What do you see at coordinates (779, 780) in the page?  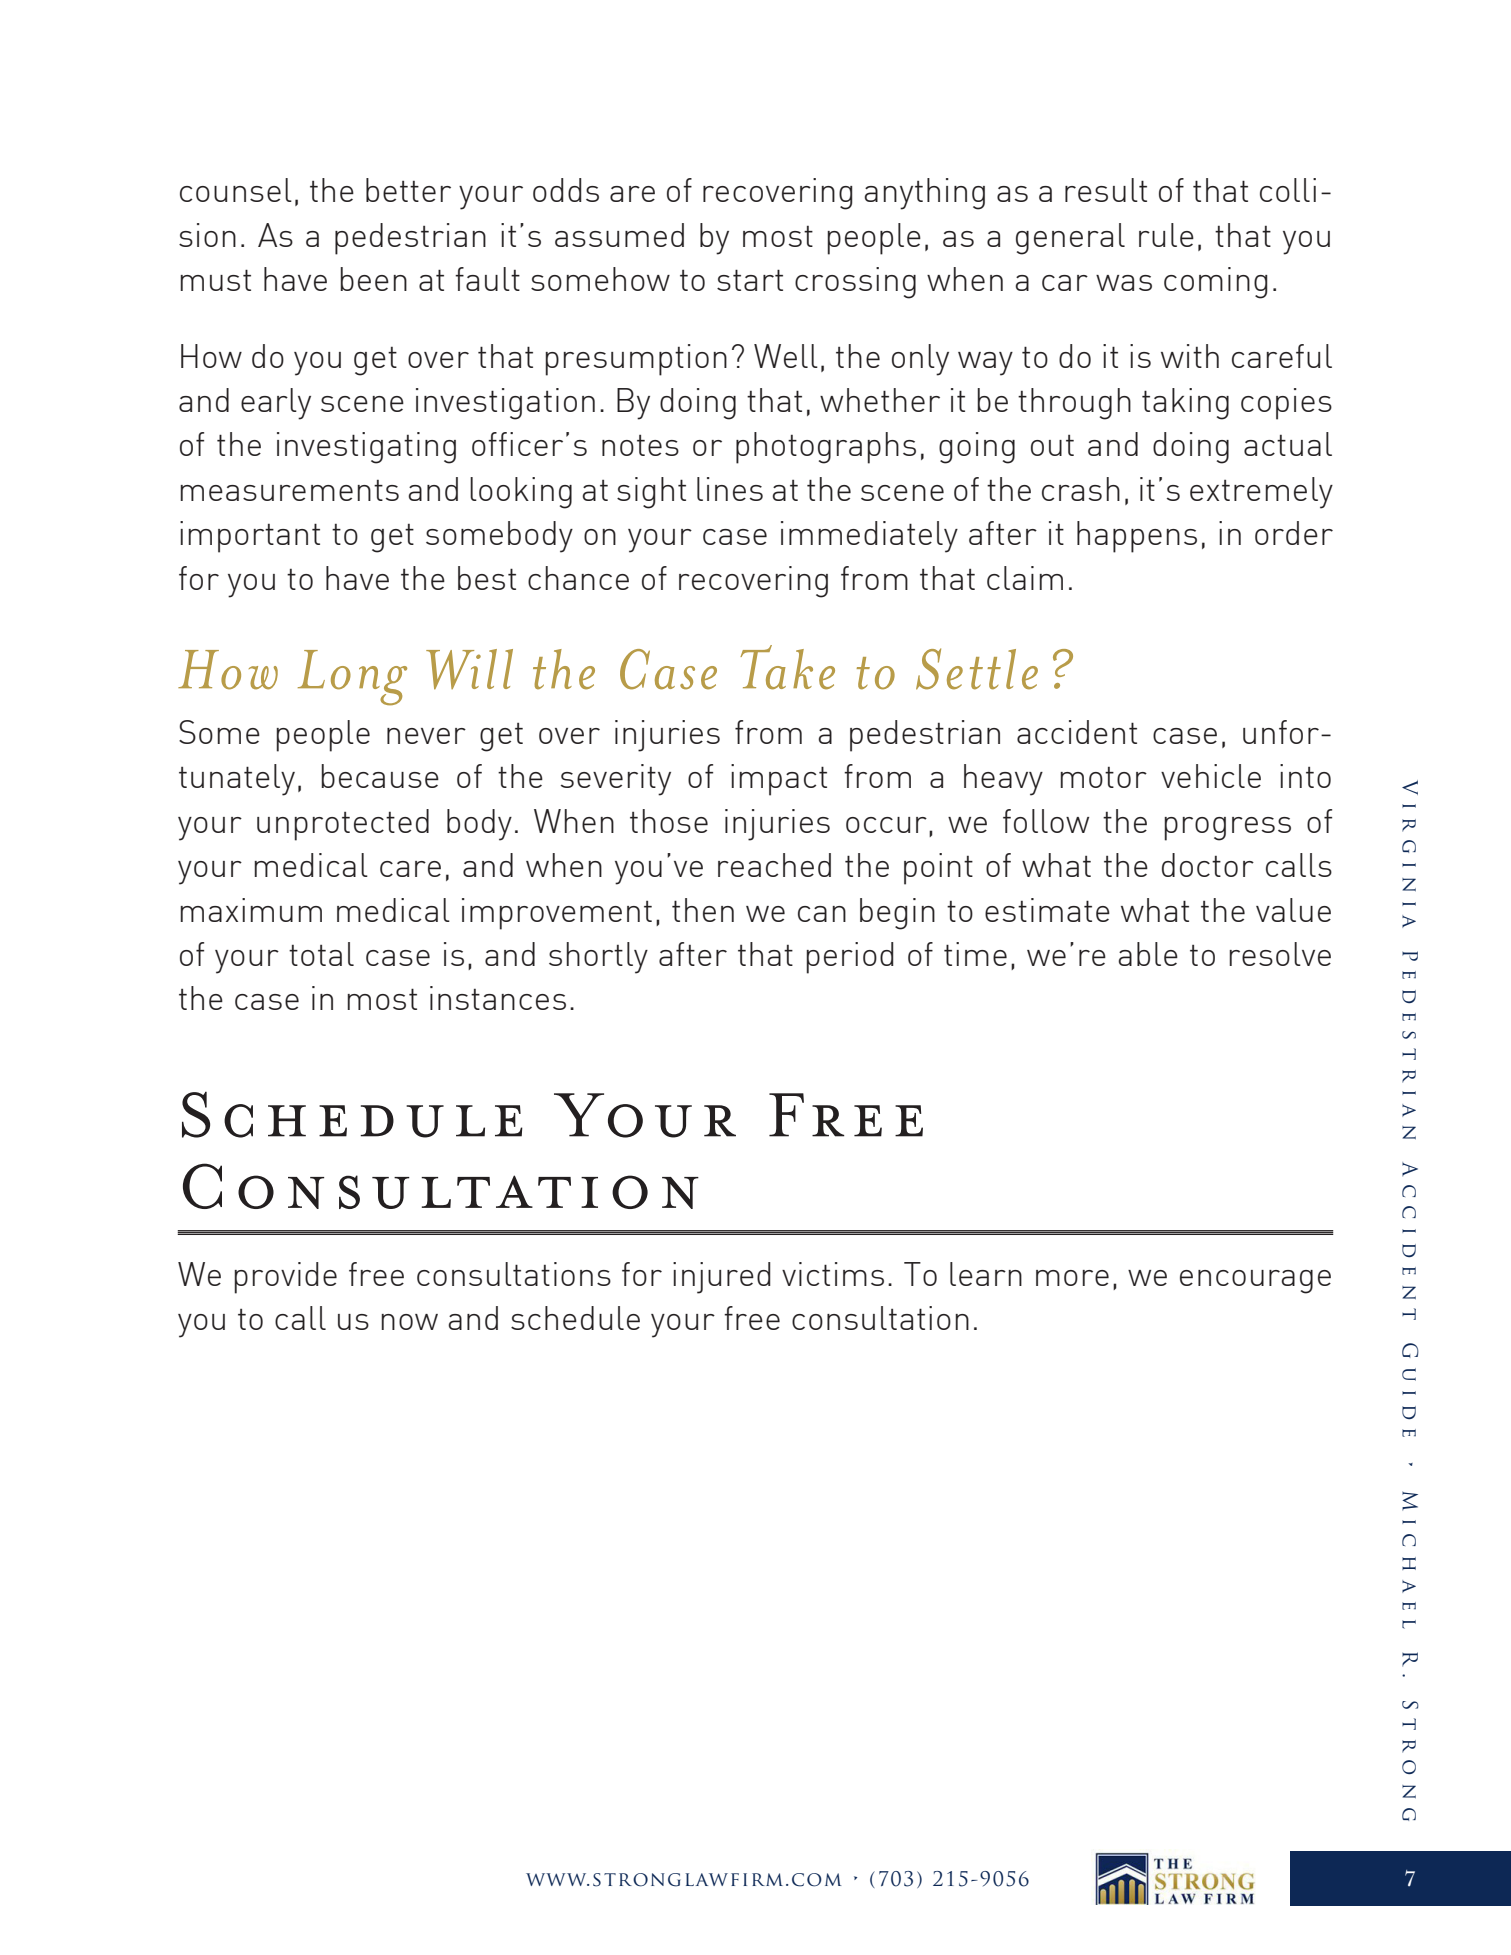 I see `impact` at bounding box center [779, 780].
